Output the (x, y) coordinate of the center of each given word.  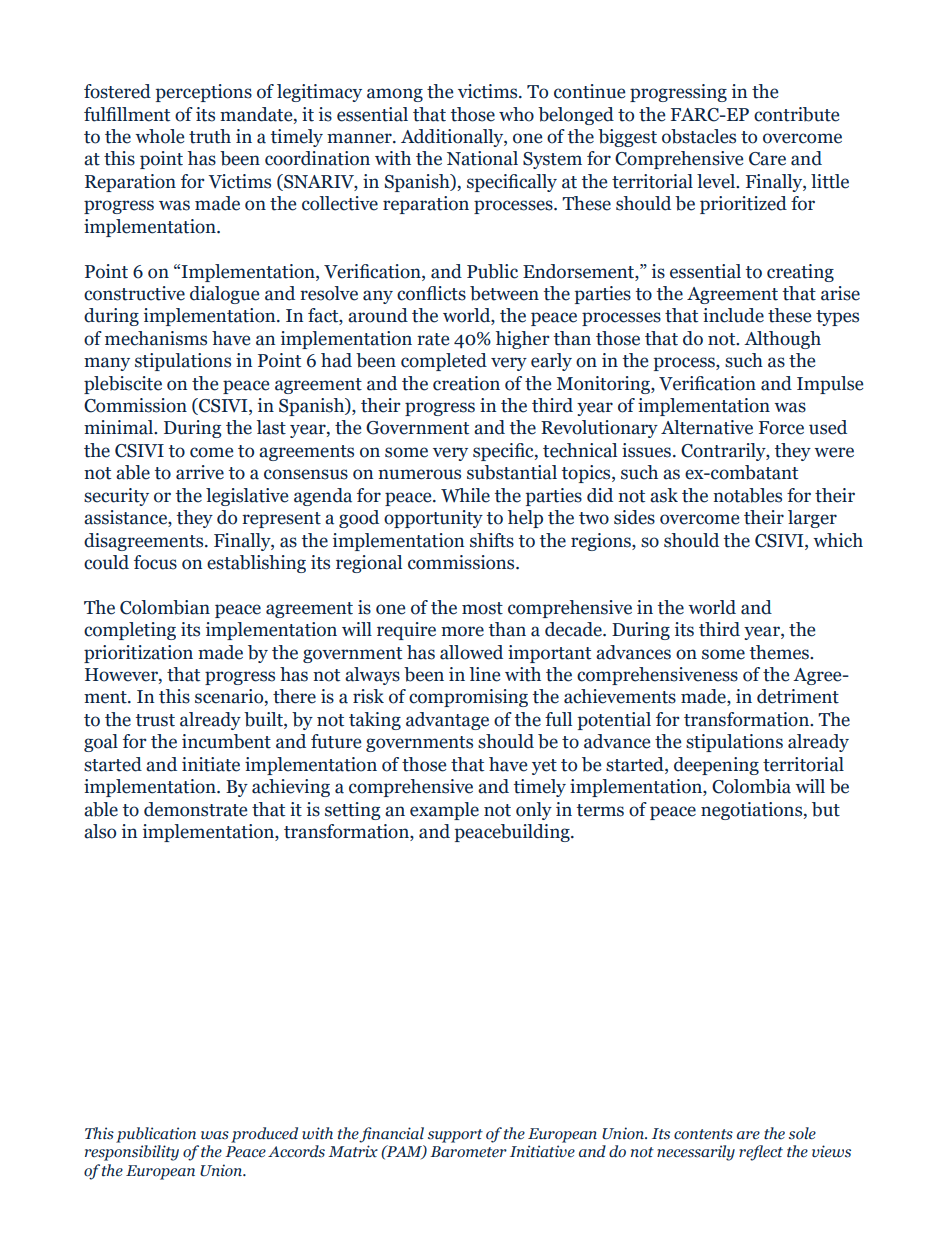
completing (130, 631)
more (462, 631)
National (482, 158)
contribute (796, 114)
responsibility (132, 1153)
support (455, 1136)
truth (210, 136)
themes (780, 652)
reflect (761, 1153)
